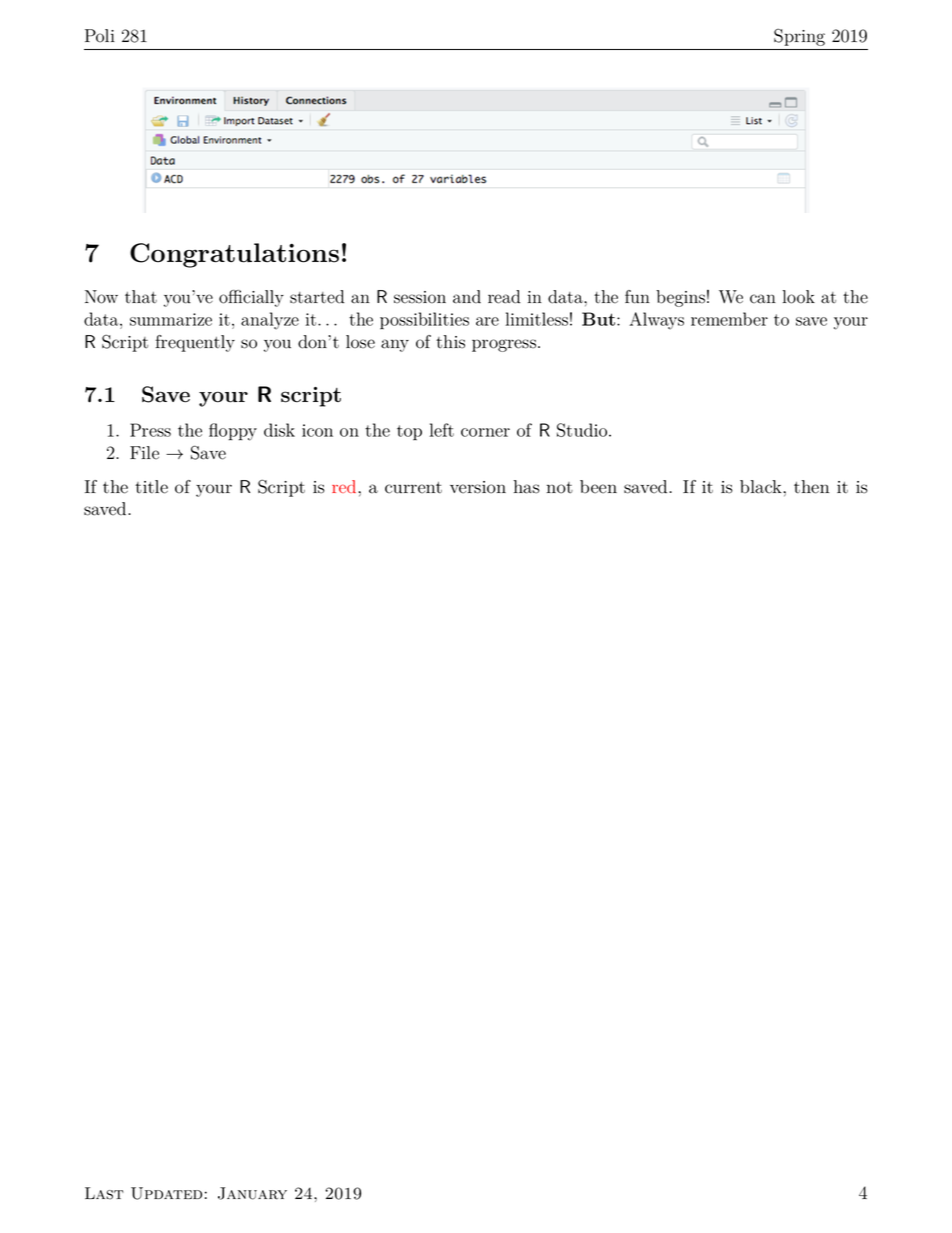 The image size is (952, 1233). I want to click on Updated, so click(166, 1193).
